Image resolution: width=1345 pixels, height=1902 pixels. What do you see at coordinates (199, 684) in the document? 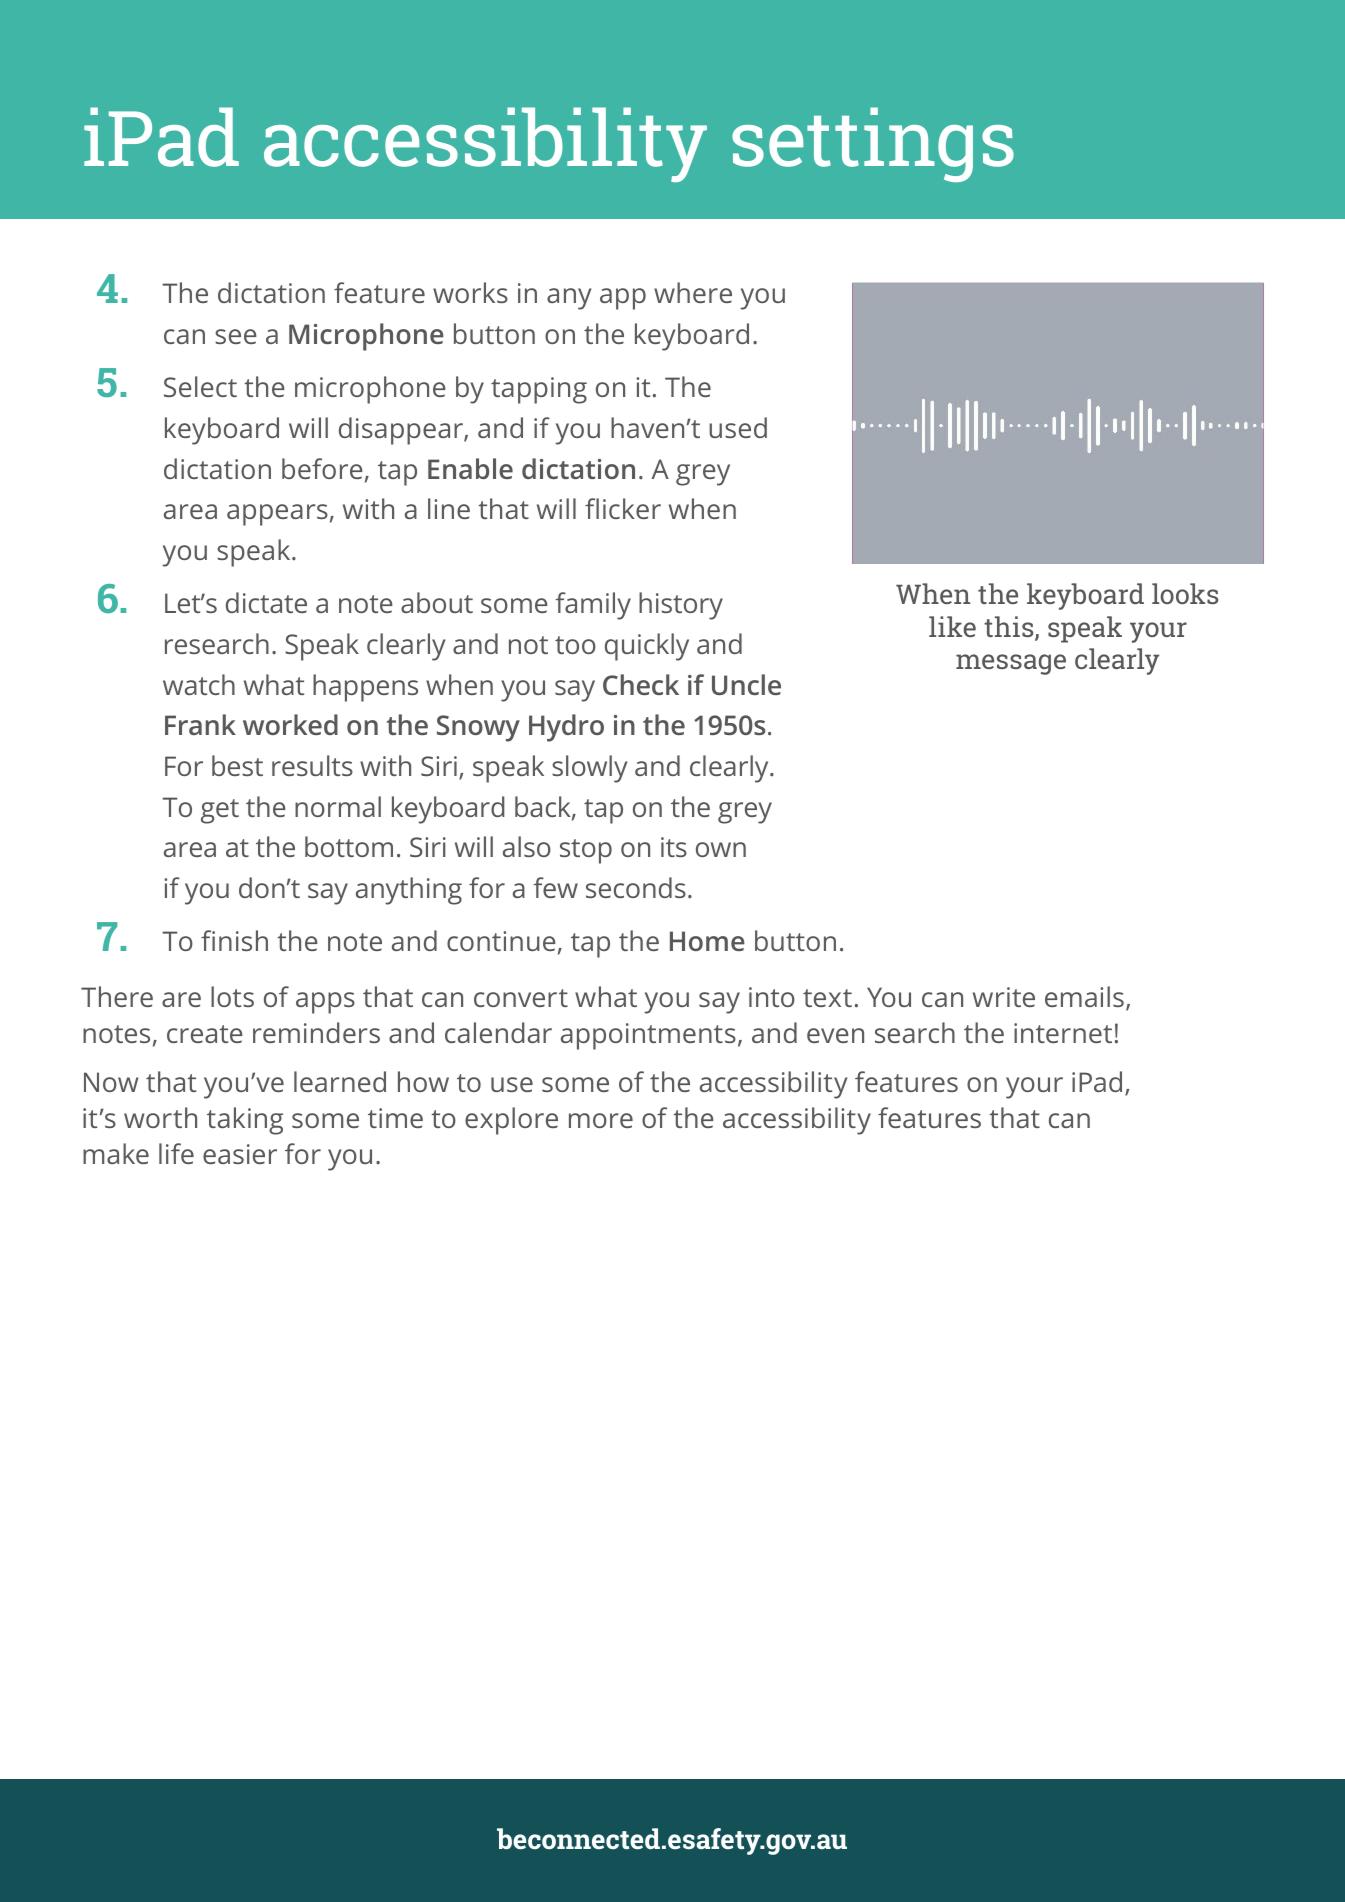
I see `watch` at bounding box center [199, 684].
